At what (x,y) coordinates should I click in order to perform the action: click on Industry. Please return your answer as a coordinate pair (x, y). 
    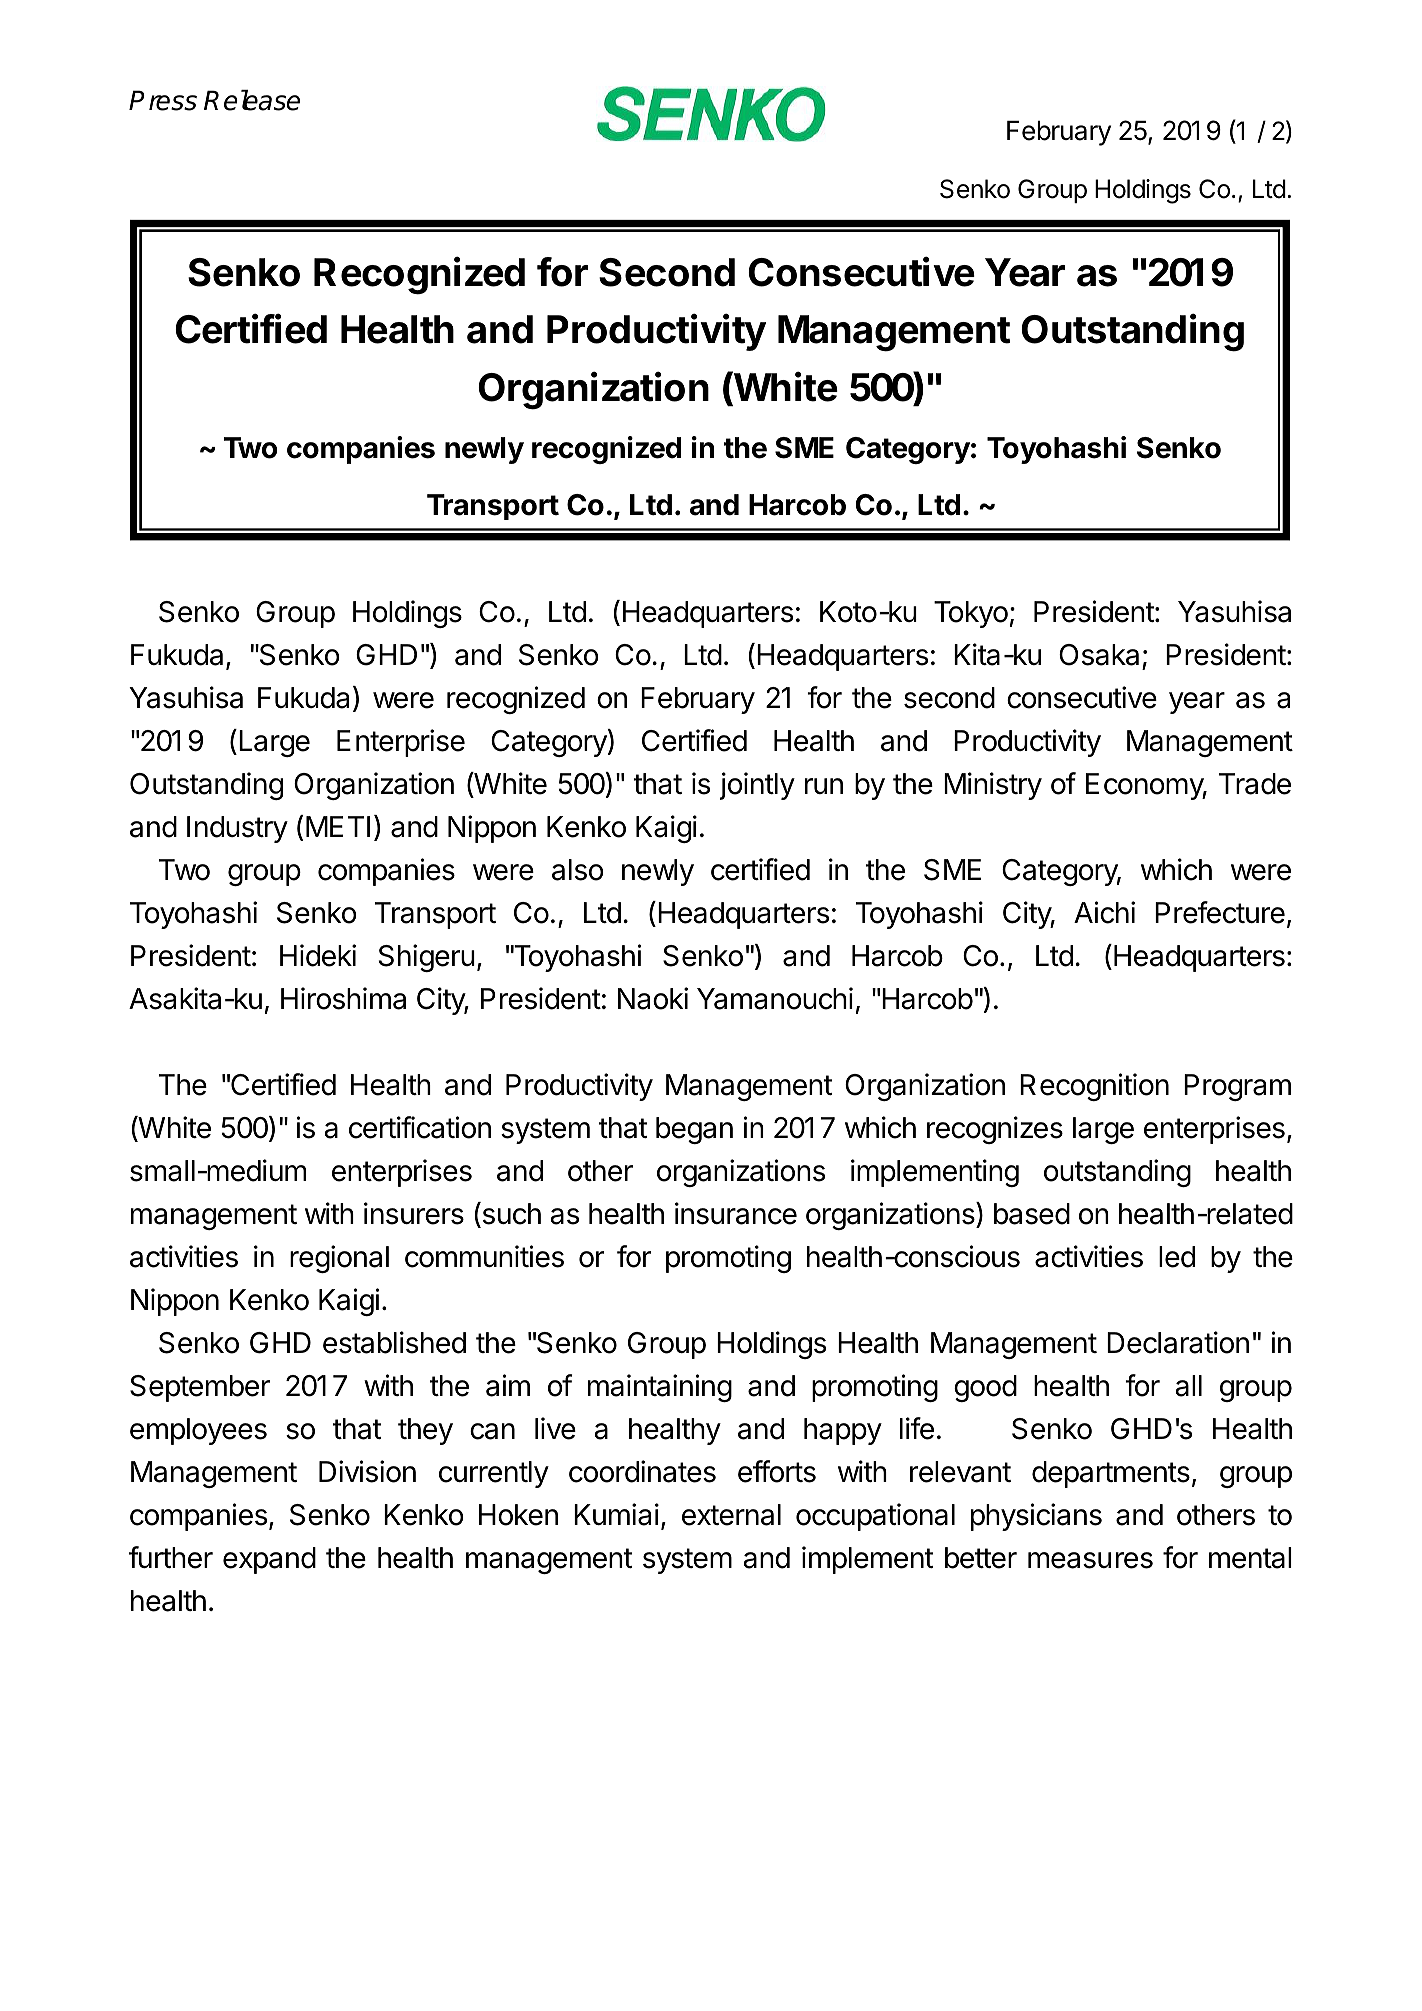
    Looking at the image, I should click on (237, 829).
